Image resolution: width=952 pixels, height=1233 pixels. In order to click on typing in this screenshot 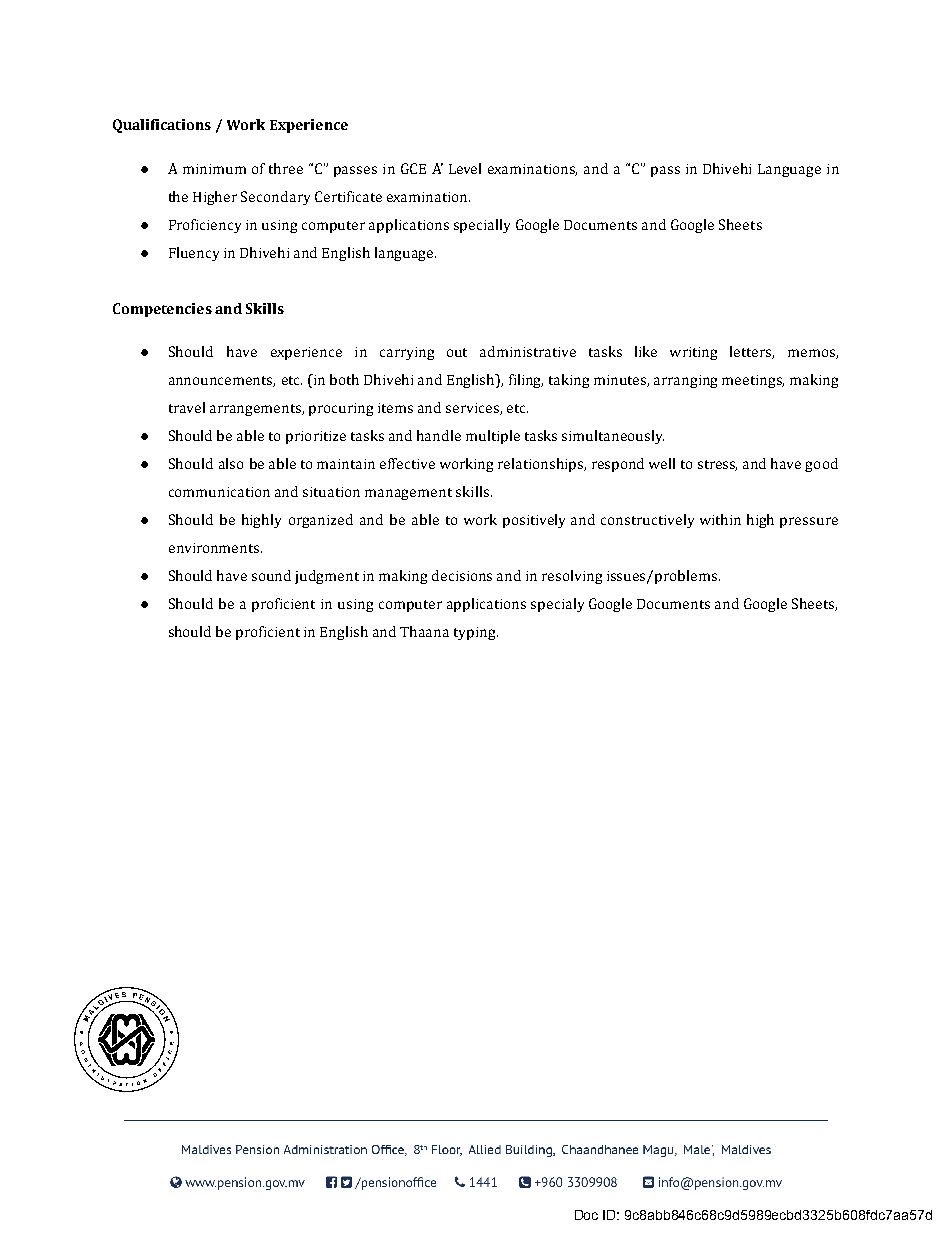, I will do `click(476, 633)`.
